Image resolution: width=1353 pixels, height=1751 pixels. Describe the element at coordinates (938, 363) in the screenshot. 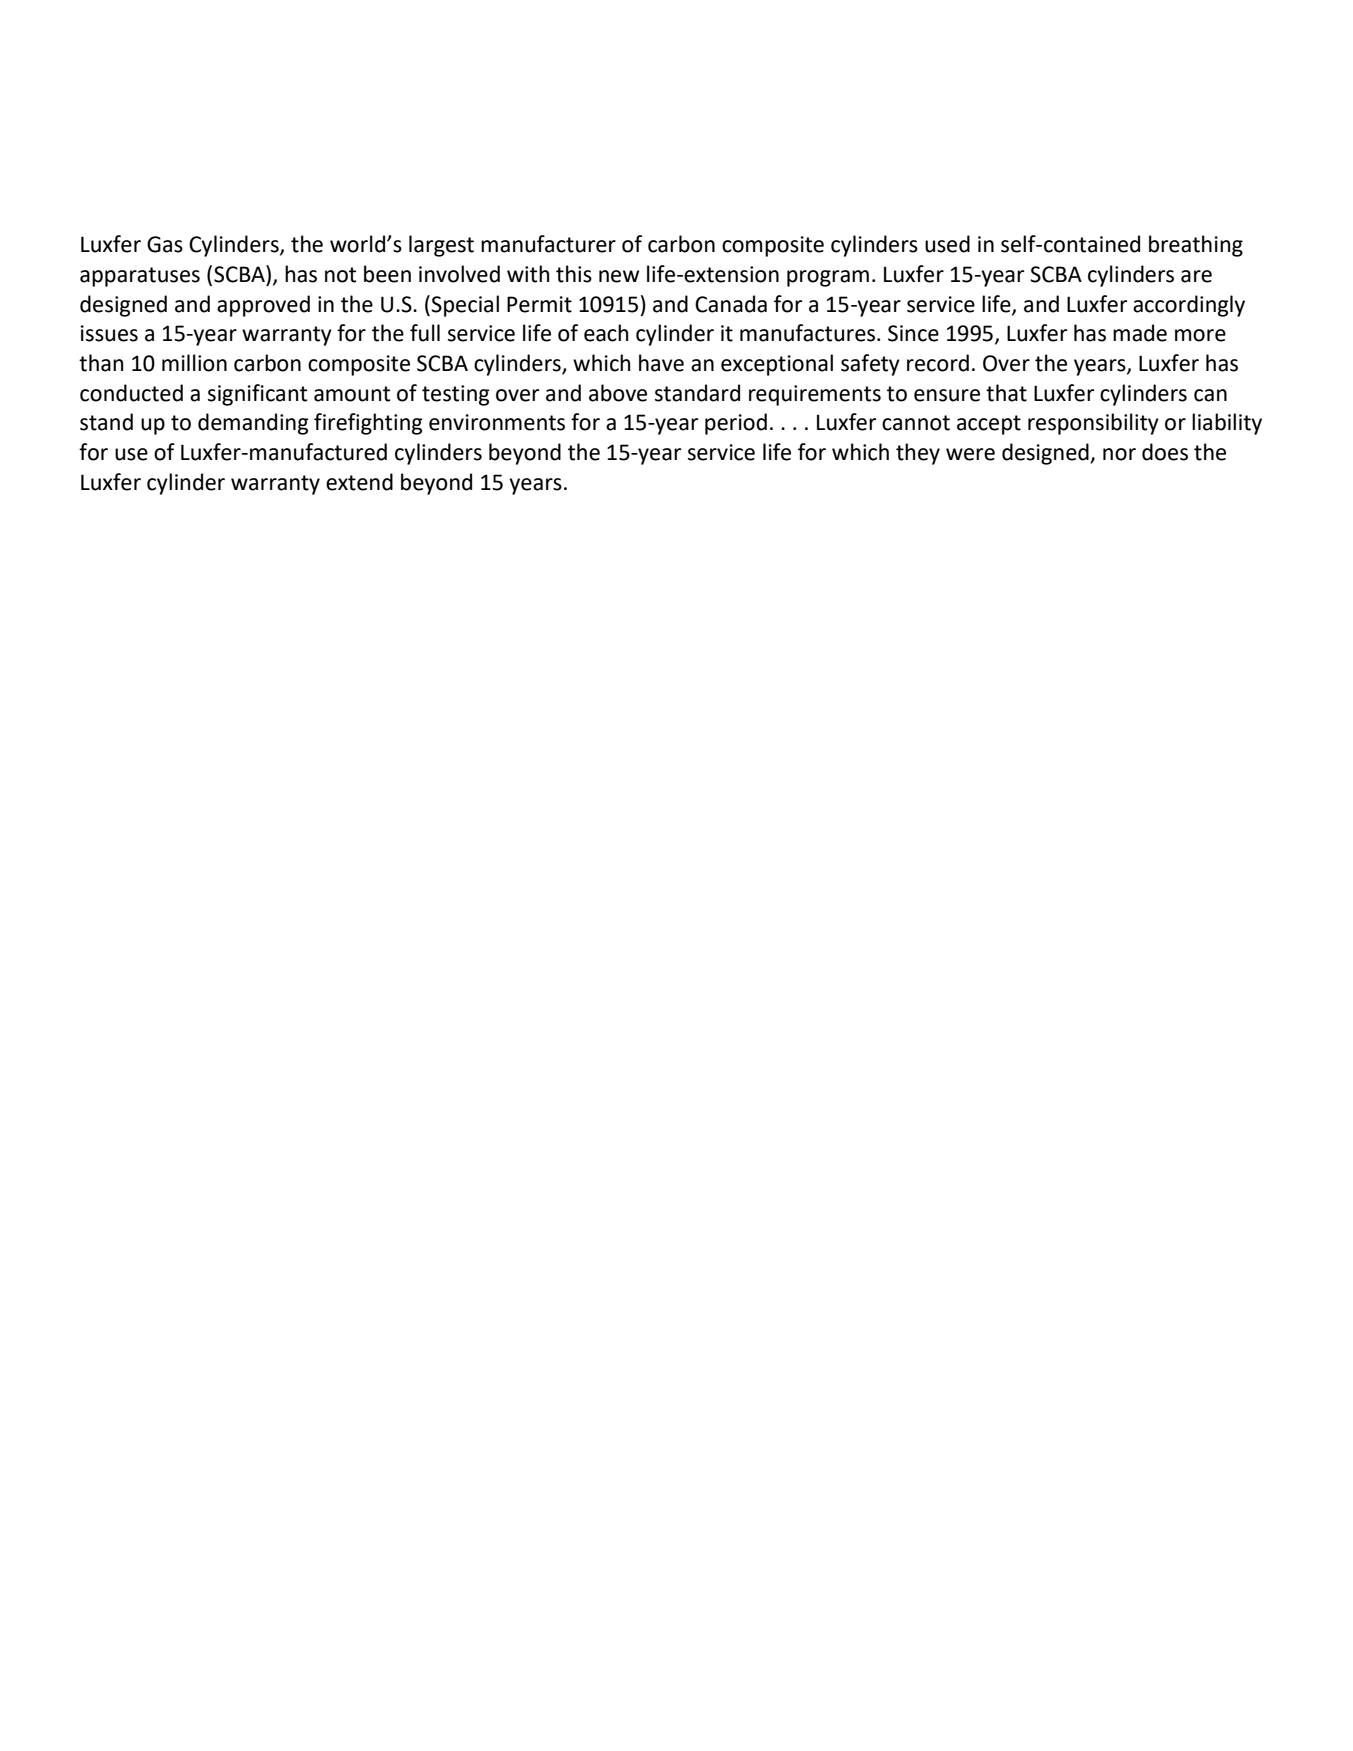

I see `record` at that location.
